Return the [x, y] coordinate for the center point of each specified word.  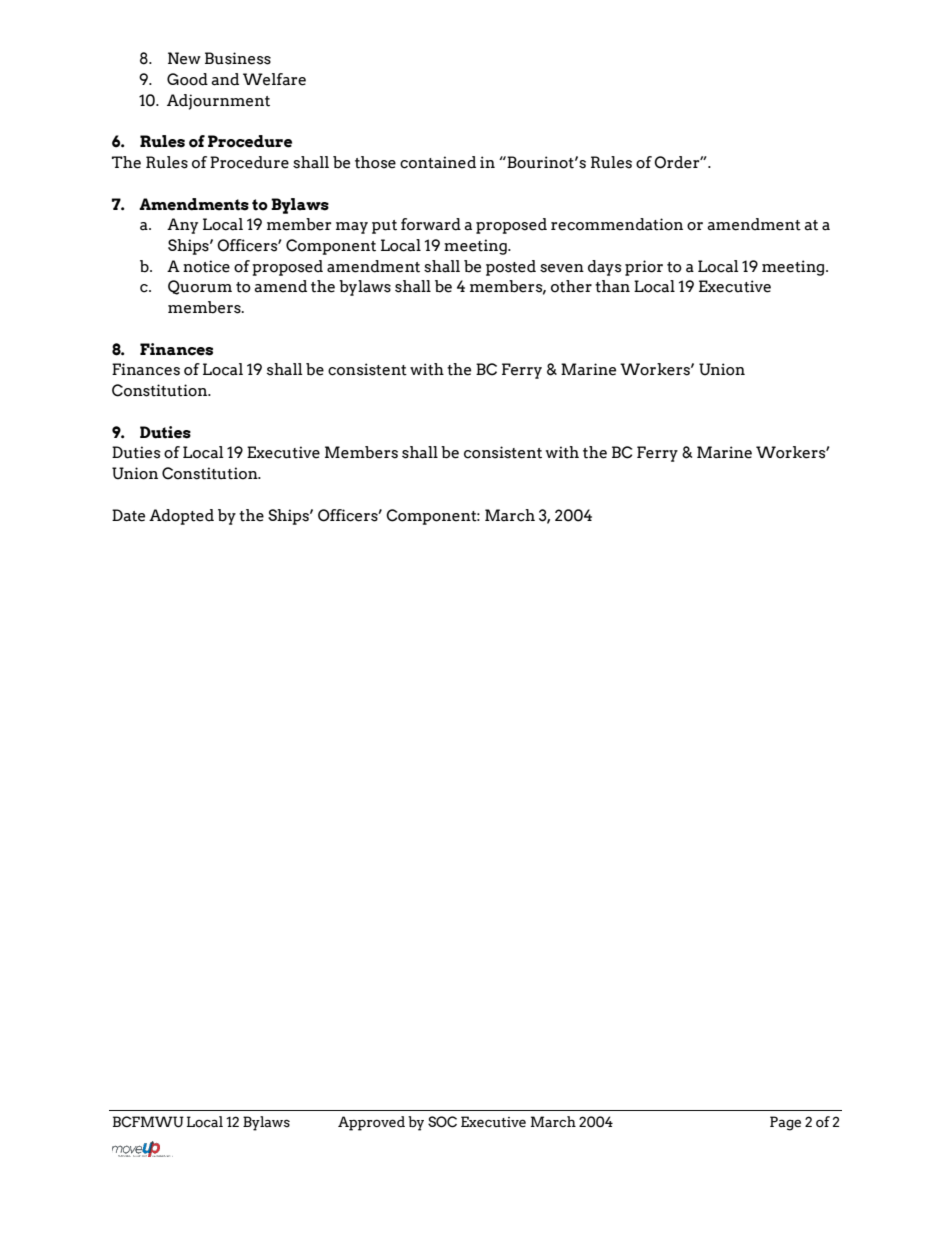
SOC [442, 1122]
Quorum [200, 287]
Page [785, 1123]
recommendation [617, 224]
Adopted [181, 517]
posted [511, 268]
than [612, 286]
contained [438, 162]
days [605, 268]
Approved [371, 1123]
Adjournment [218, 102]
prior [644, 268]
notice [206, 266]
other [571, 286]
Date [128, 515]
